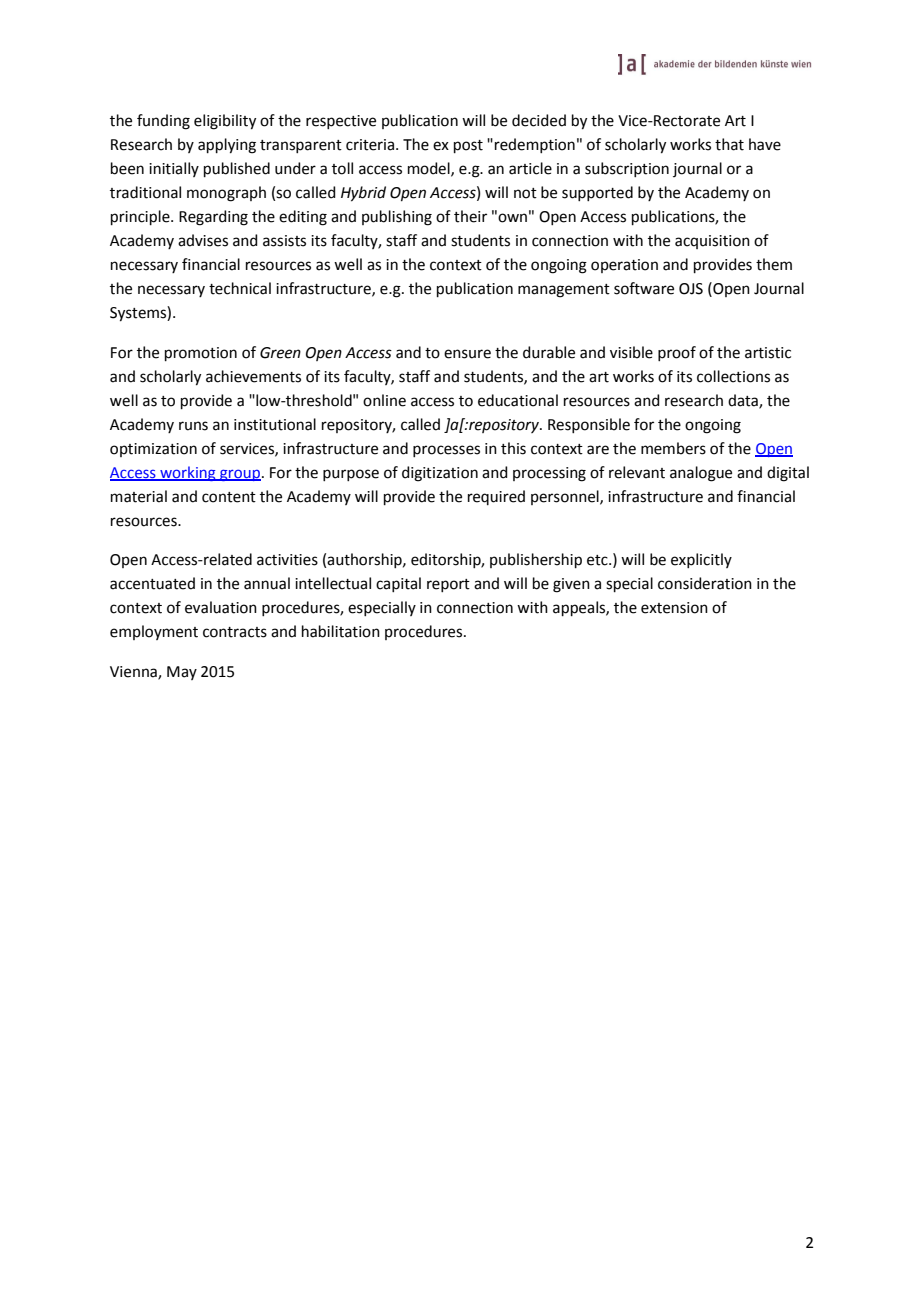 The width and height of the screenshot is (924, 1308). Describe the element at coordinates (227, 146) in the screenshot. I see `applying` at that location.
